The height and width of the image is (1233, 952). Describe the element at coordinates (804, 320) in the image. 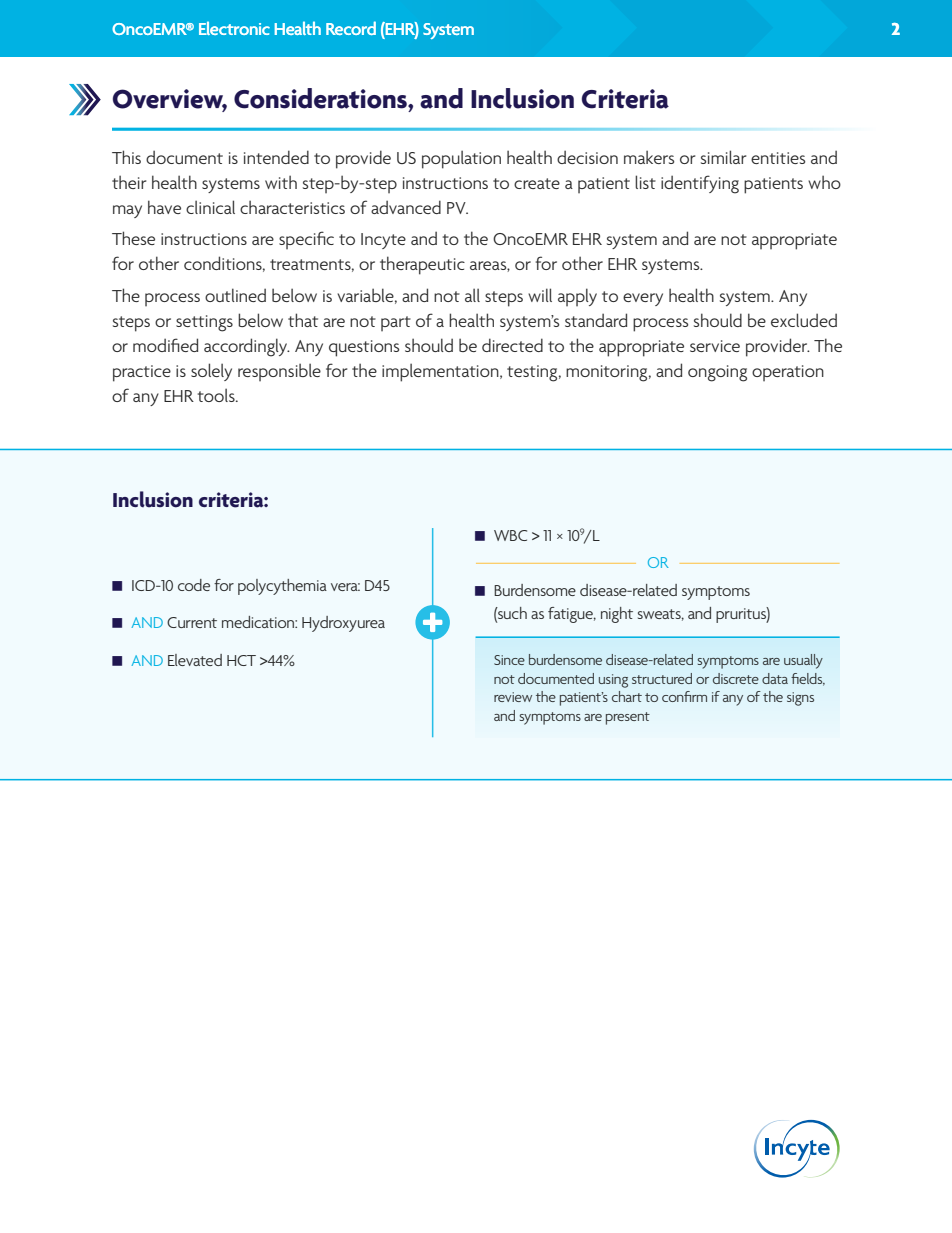

I see `excluded` at that location.
